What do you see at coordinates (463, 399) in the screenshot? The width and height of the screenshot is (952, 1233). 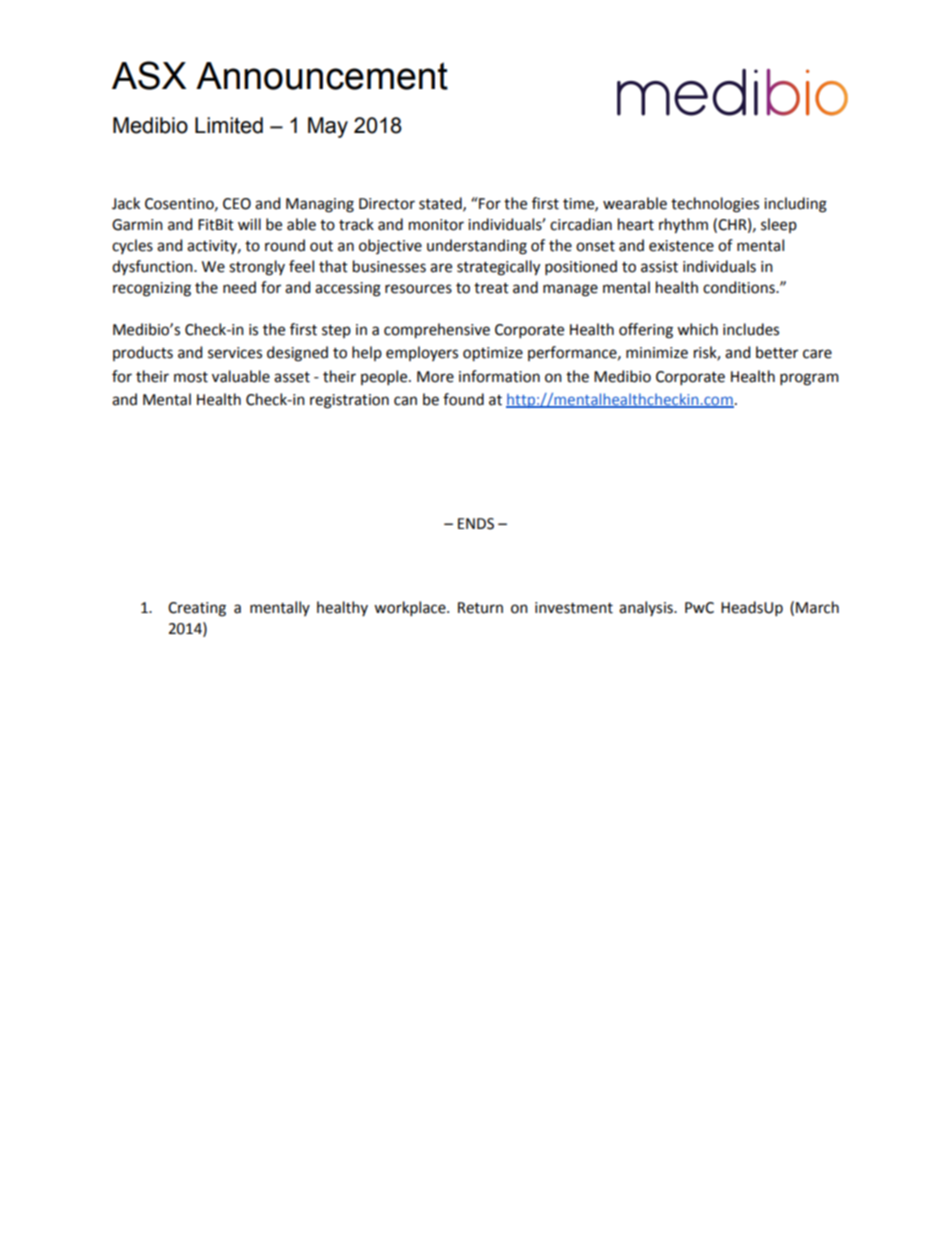 I see `found` at bounding box center [463, 399].
